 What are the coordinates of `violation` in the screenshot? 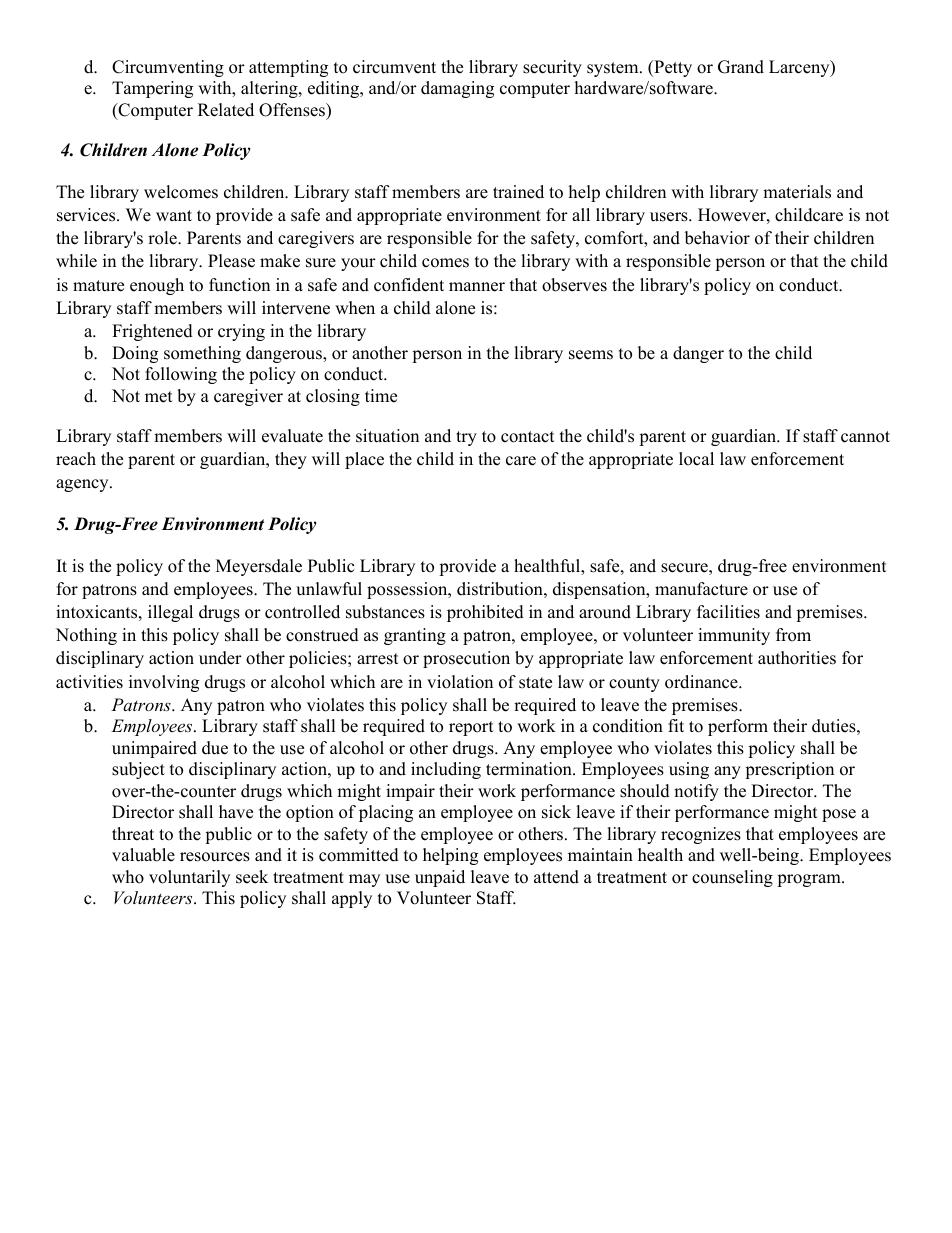 It's located at (460, 682).
